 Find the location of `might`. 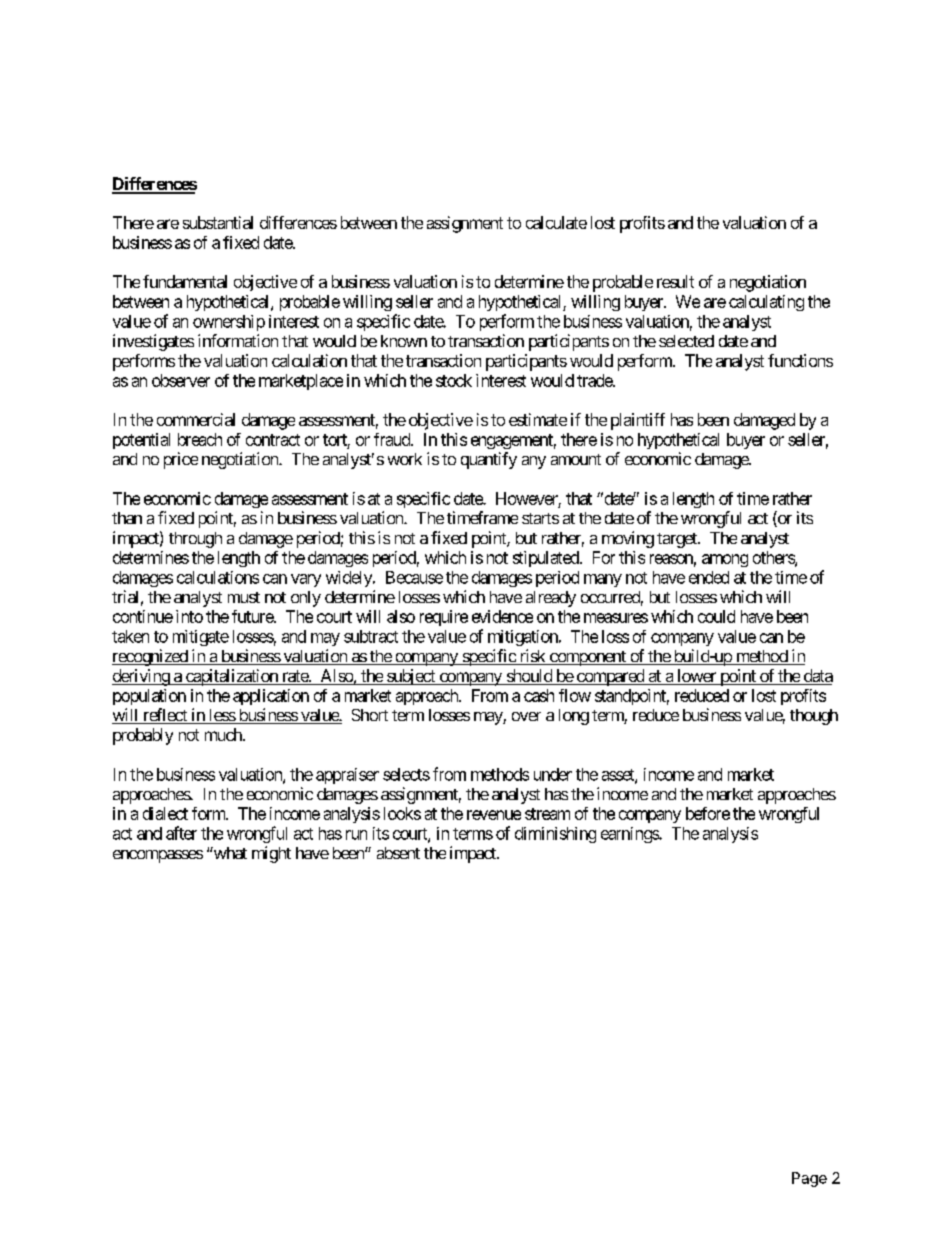

might is located at coordinates (271, 854).
